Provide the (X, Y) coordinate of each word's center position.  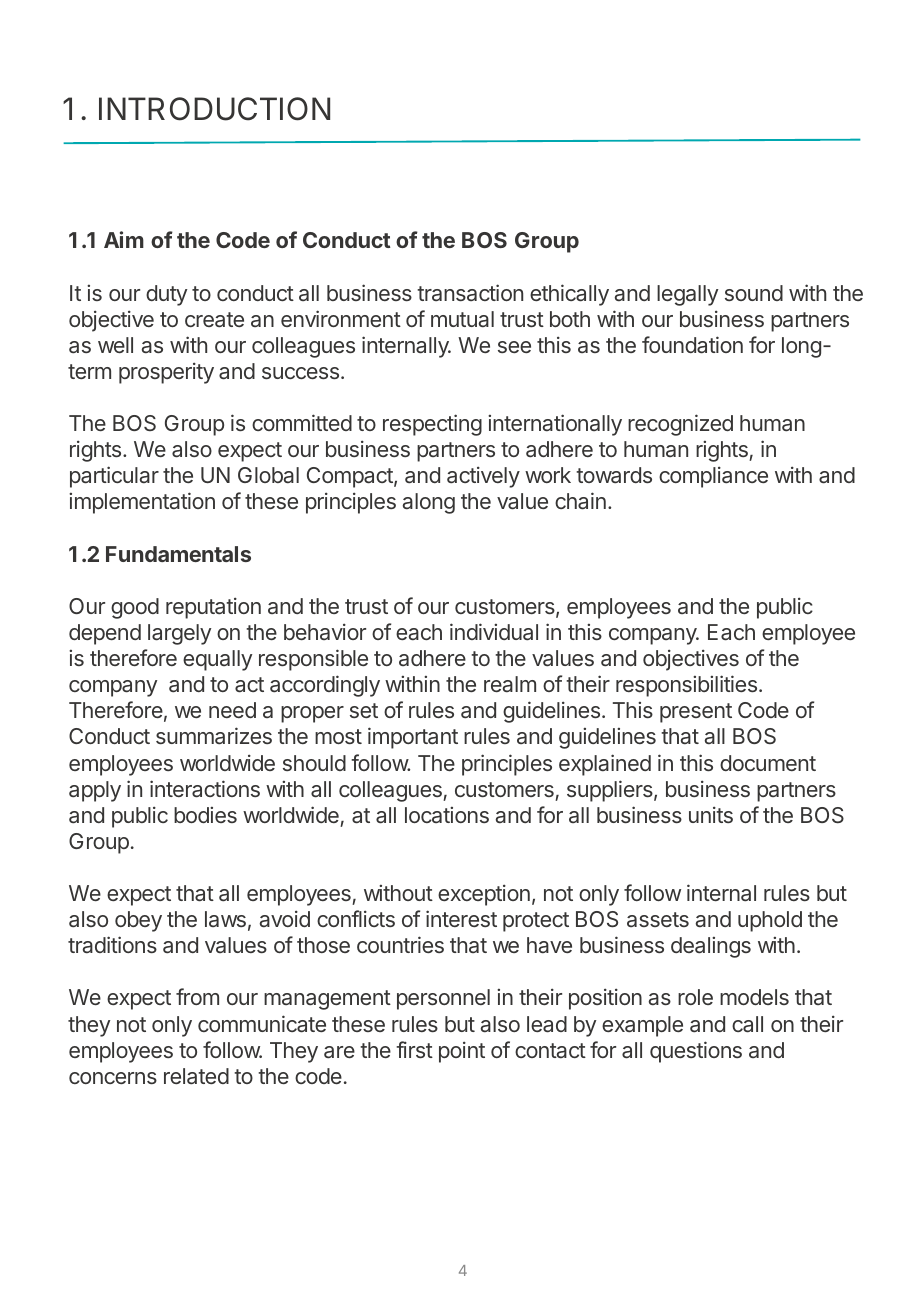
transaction (470, 292)
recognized (680, 425)
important (413, 738)
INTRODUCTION (214, 109)
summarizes (214, 736)
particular (114, 477)
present (696, 713)
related (196, 1076)
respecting (432, 425)
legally (688, 295)
